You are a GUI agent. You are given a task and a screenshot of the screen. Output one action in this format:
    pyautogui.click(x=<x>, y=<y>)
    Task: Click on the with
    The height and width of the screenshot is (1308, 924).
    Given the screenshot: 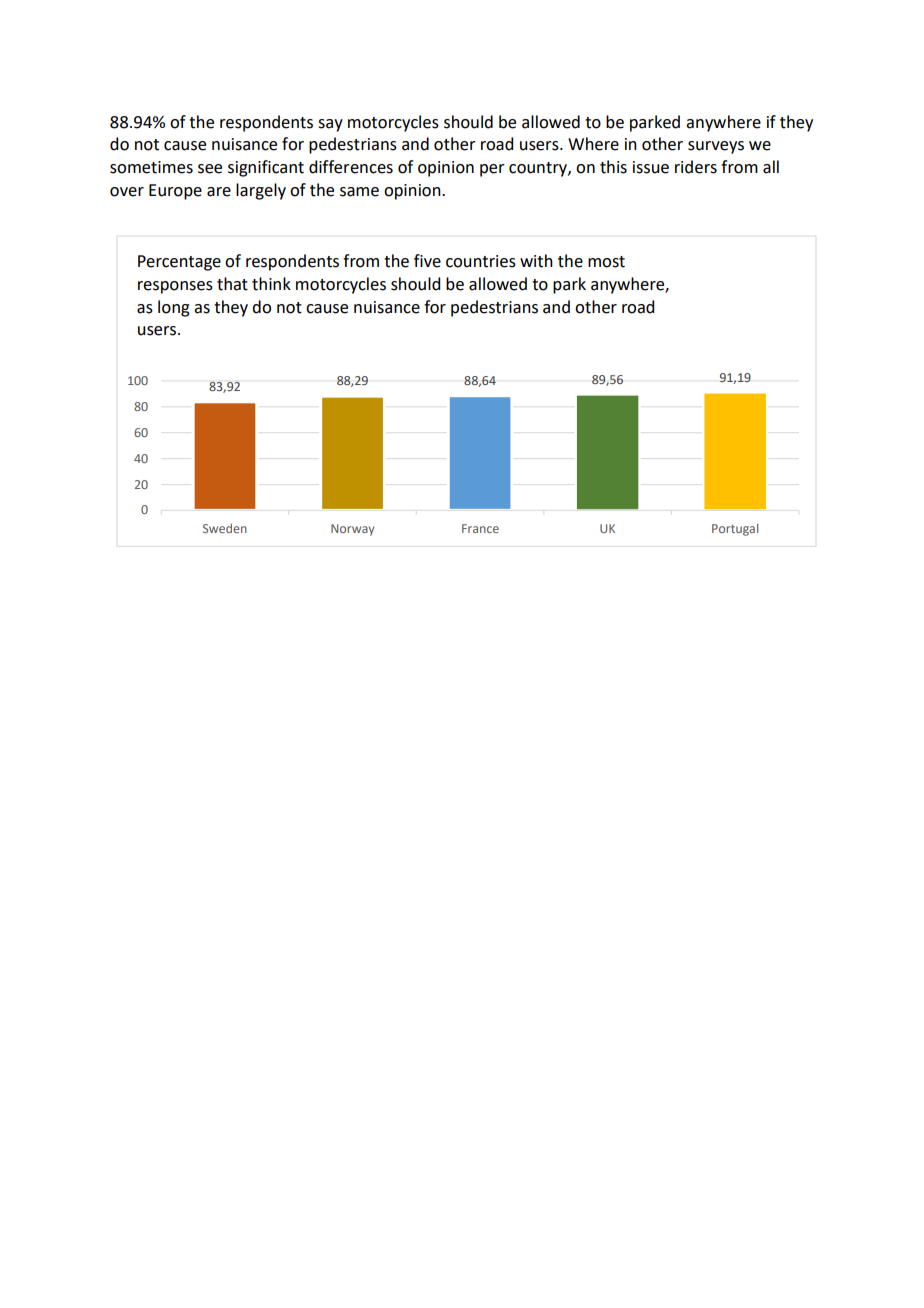 What is the action you would take?
    pyautogui.click(x=536, y=261)
